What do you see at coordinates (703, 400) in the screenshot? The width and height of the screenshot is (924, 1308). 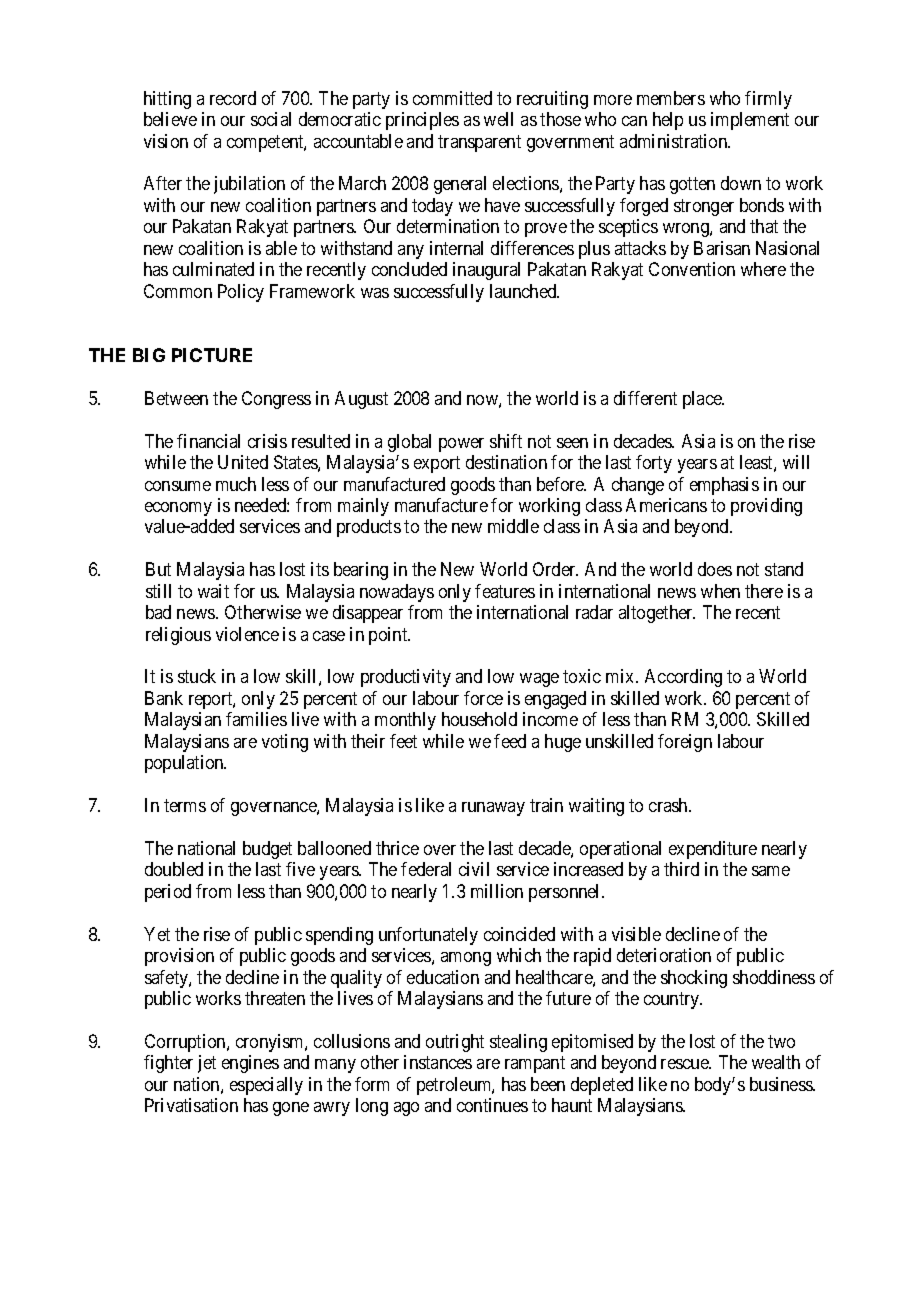 I see `place` at bounding box center [703, 400].
